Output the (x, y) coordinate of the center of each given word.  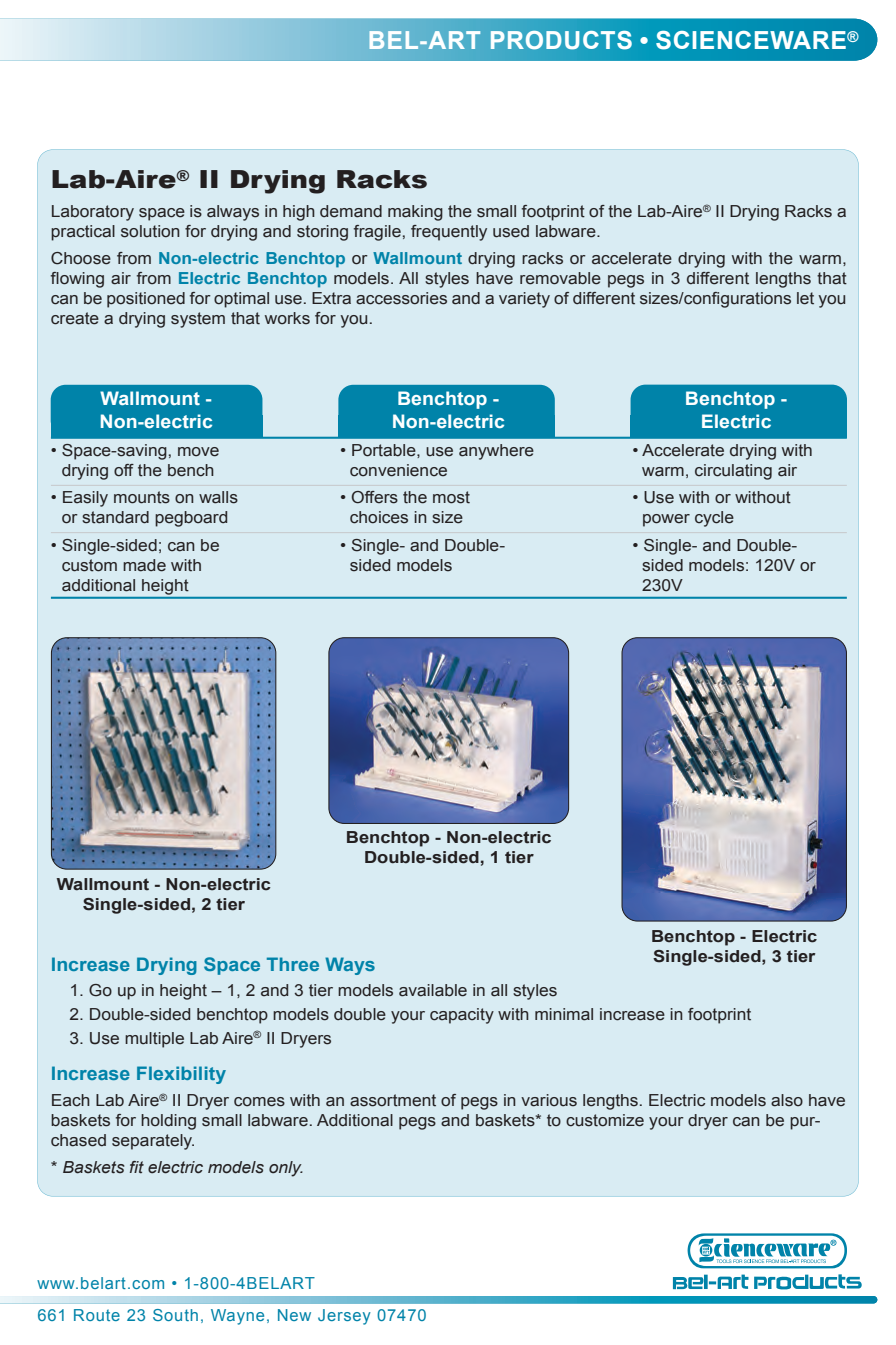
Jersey (344, 1317)
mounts (142, 497)
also (787, 1100)
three (293, 964)
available (433, 990)
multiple (154, 1040)
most (451, 497)
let (805, 298)
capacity (462, 1016)
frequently (449, 233)
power (666, 520)
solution (150, 231)
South (175, 1315)
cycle (714, 519)
